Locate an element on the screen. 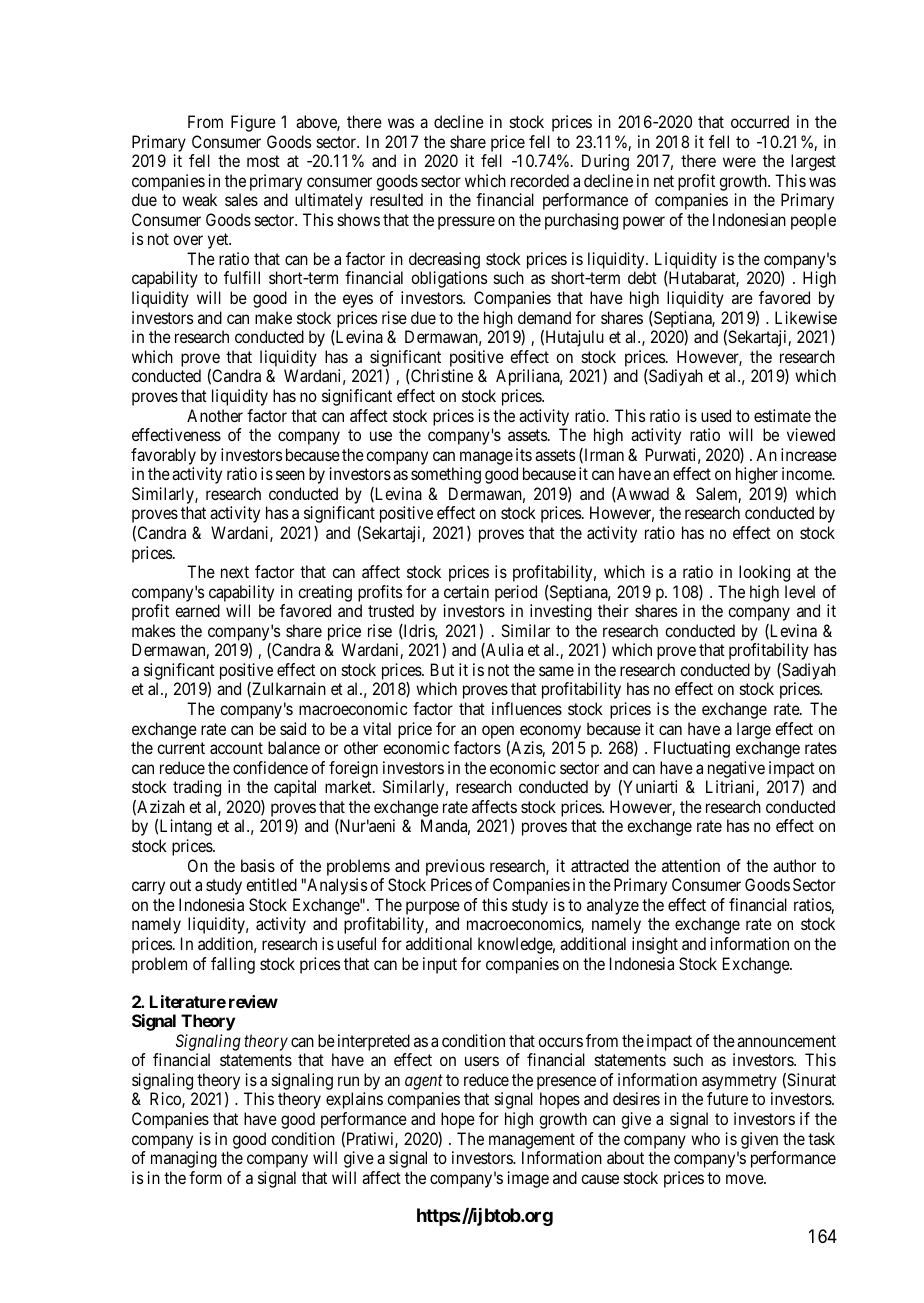  most is located at coordinates (263, 161).
